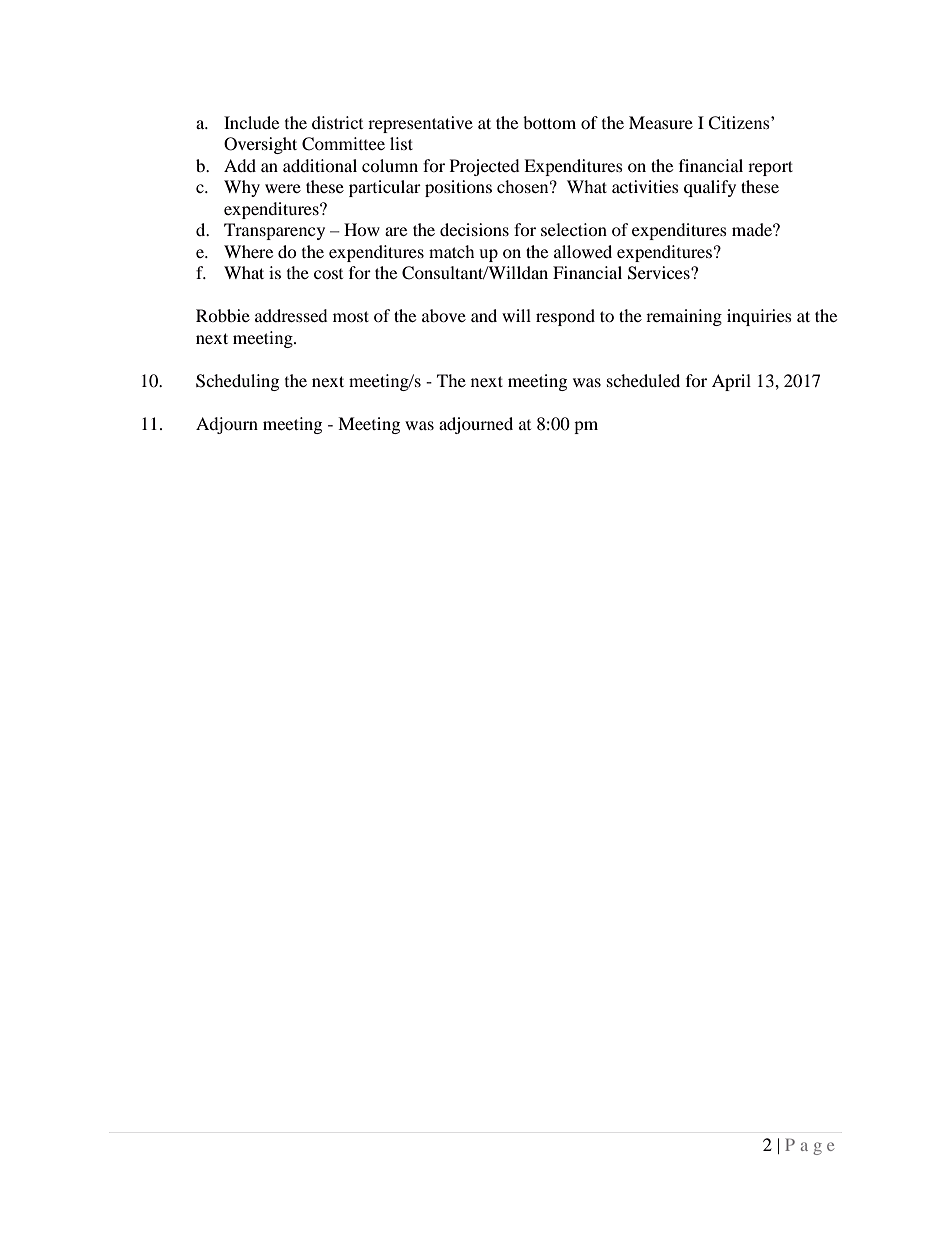  What do you see at coordinates (291, 315) in the screenshot?
I see `addressed` at bounding box center [291, 315].
